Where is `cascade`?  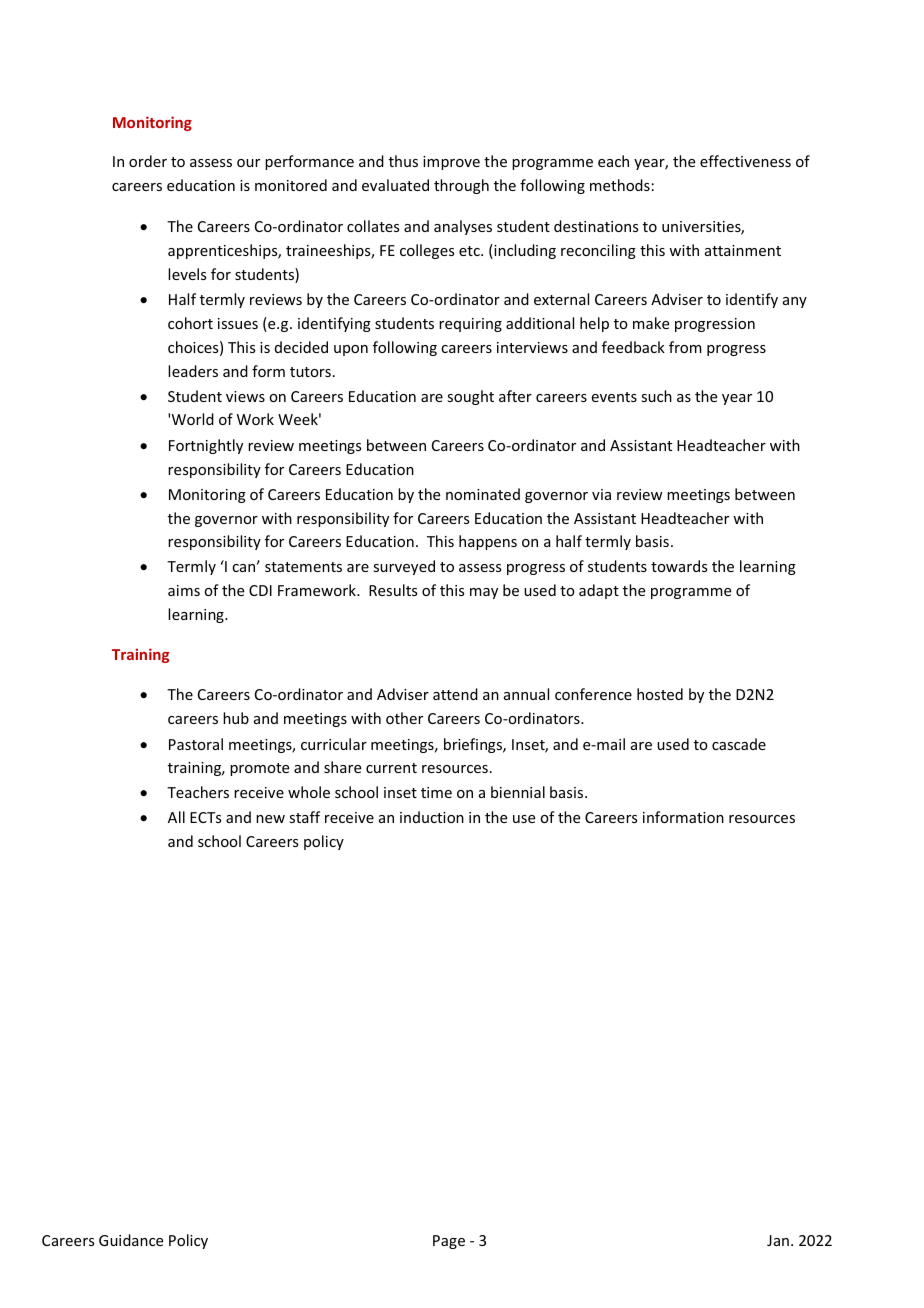
cascade is located at coordinates (739, 744).
